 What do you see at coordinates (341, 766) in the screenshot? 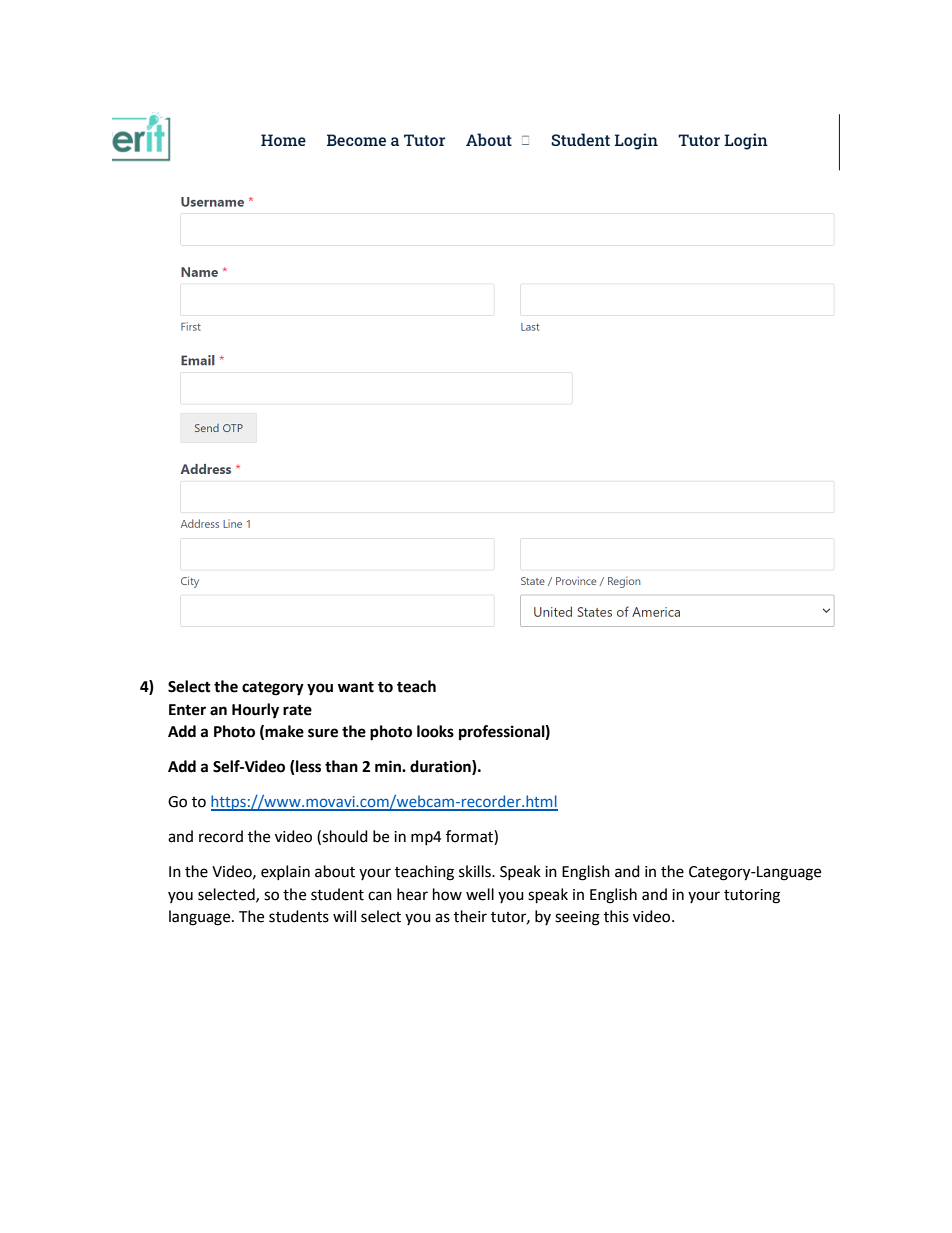
I see `than` at bounding box center [341, 766].
